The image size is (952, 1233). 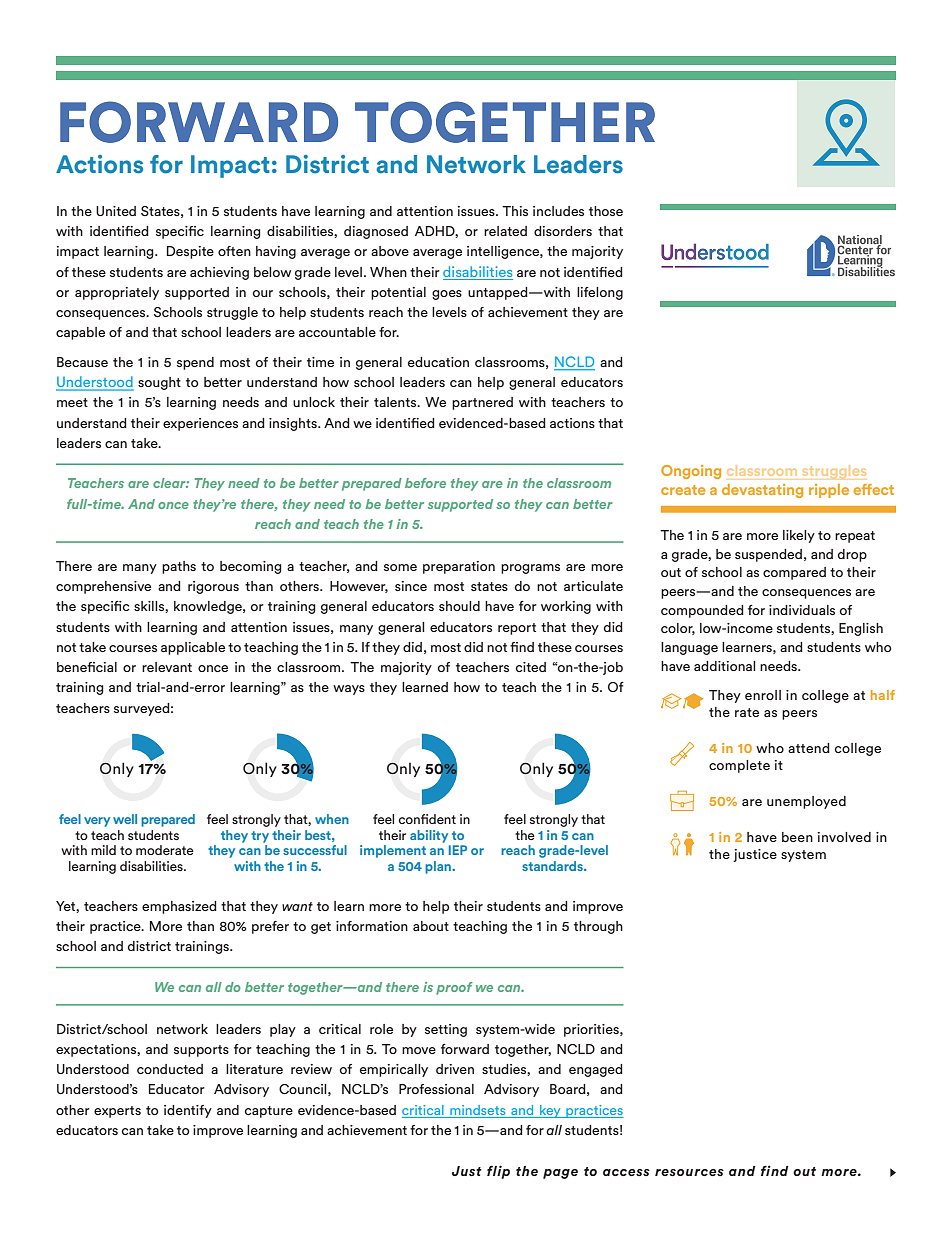 What do you see at coordinates (179, 567) in the page?
I see `paths` at bounding box center [179, 567].
